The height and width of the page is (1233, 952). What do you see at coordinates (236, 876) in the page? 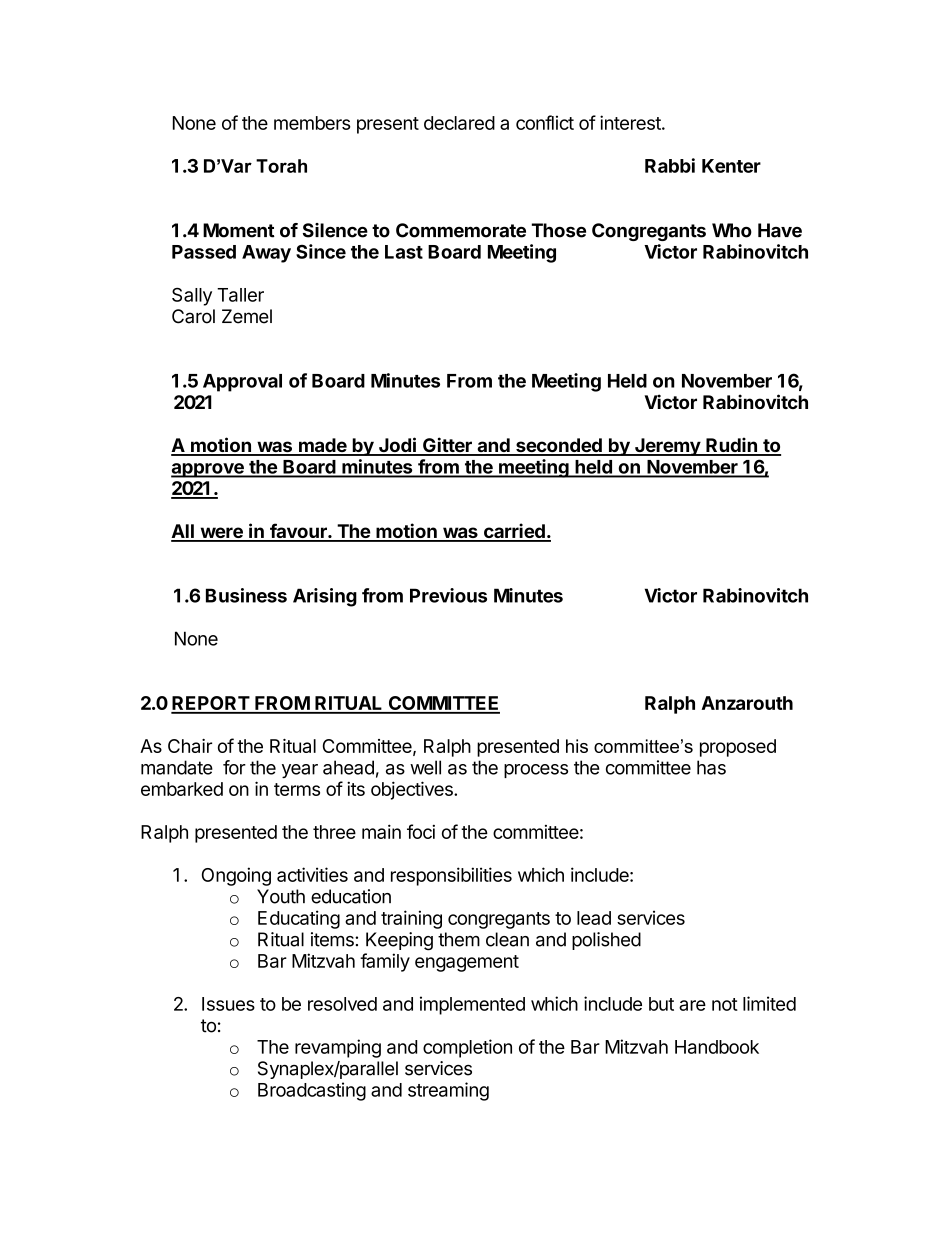
I see `Ongoing` at bounding box center [236, 876].
